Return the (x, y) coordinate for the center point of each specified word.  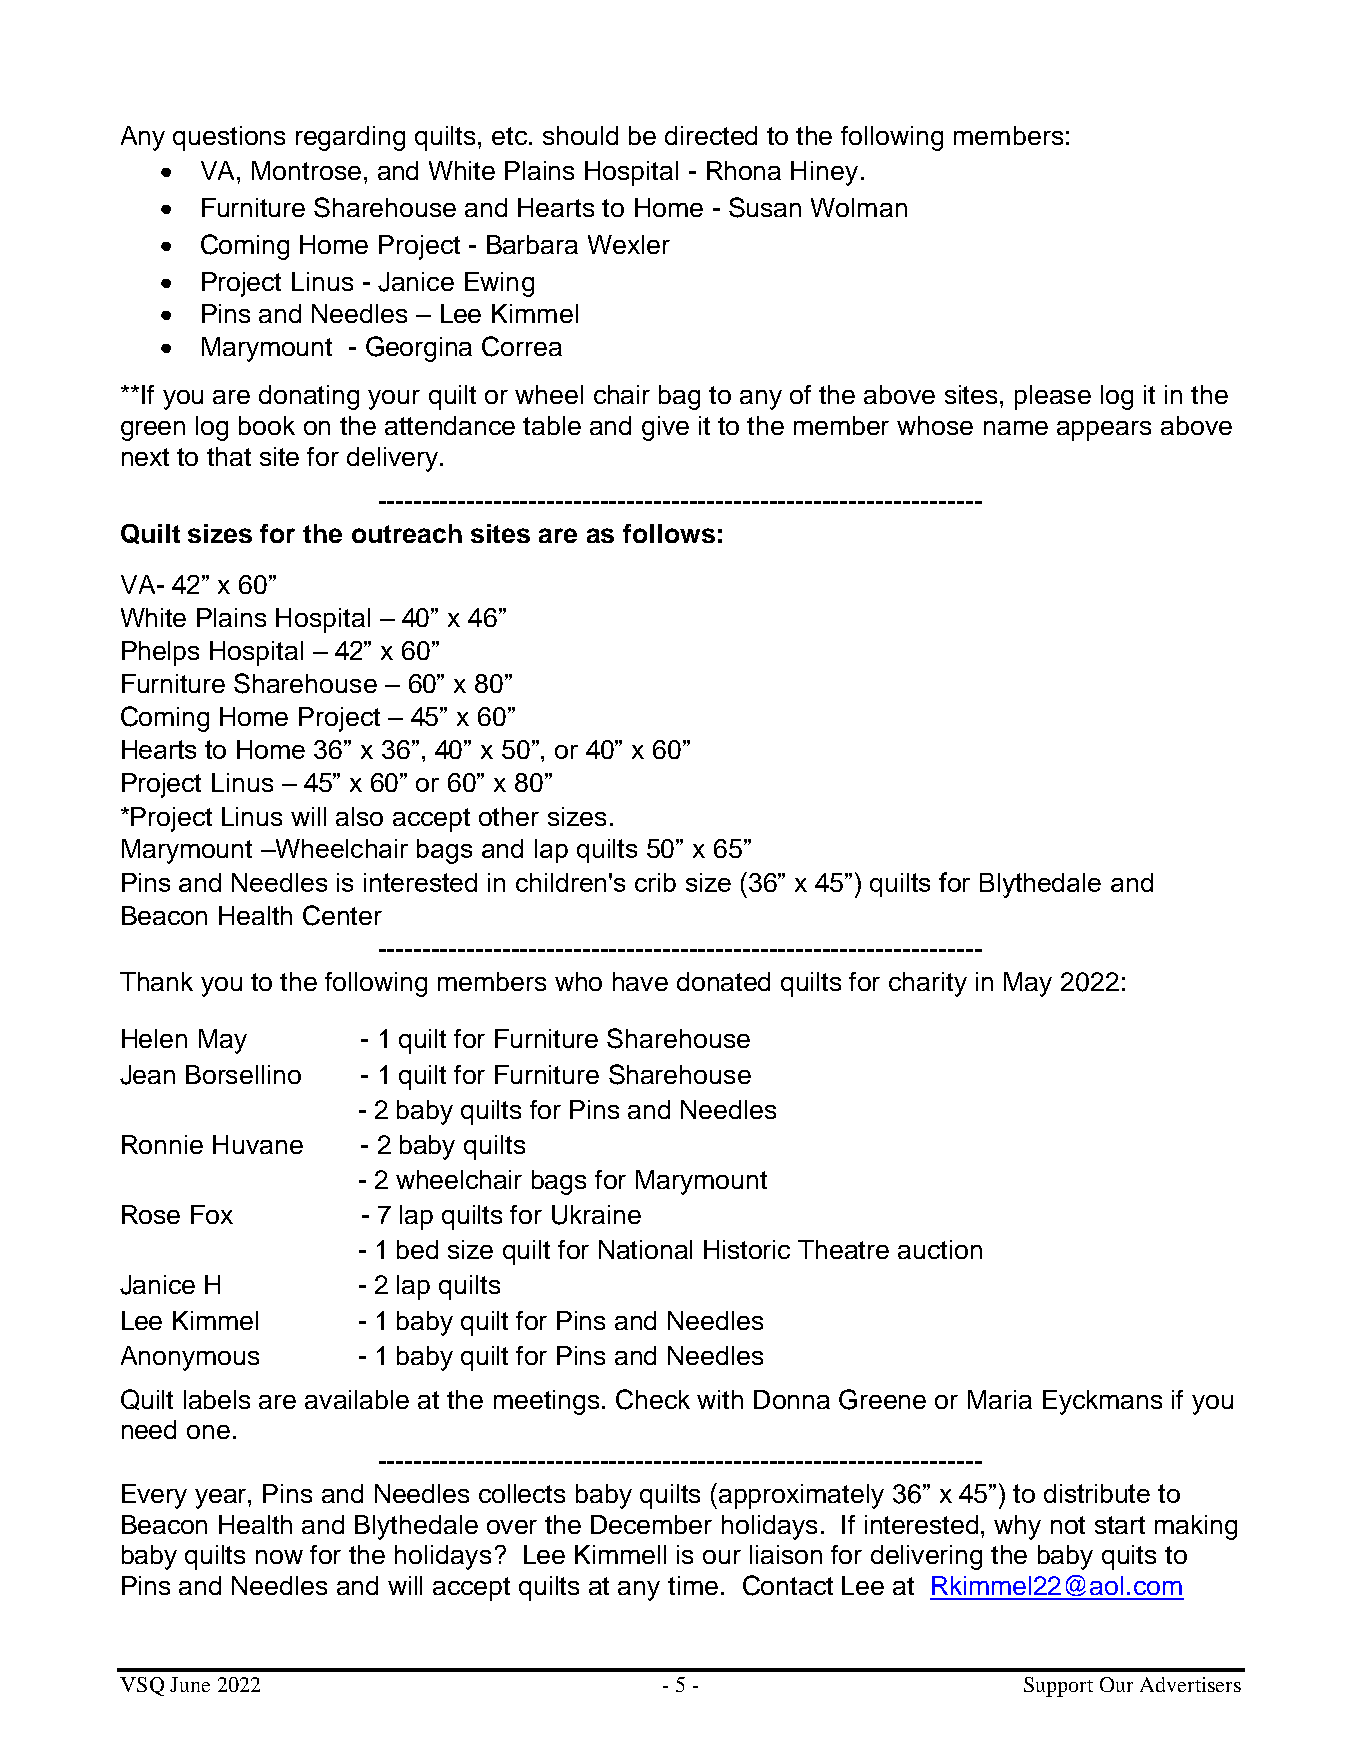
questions (229, 138)
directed (711, 135)
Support (1058, 1687)
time (693, 1585)
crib (655, 882)
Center (342, 915)
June (190, 1684)
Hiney (824, 173)
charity (928, 984)
